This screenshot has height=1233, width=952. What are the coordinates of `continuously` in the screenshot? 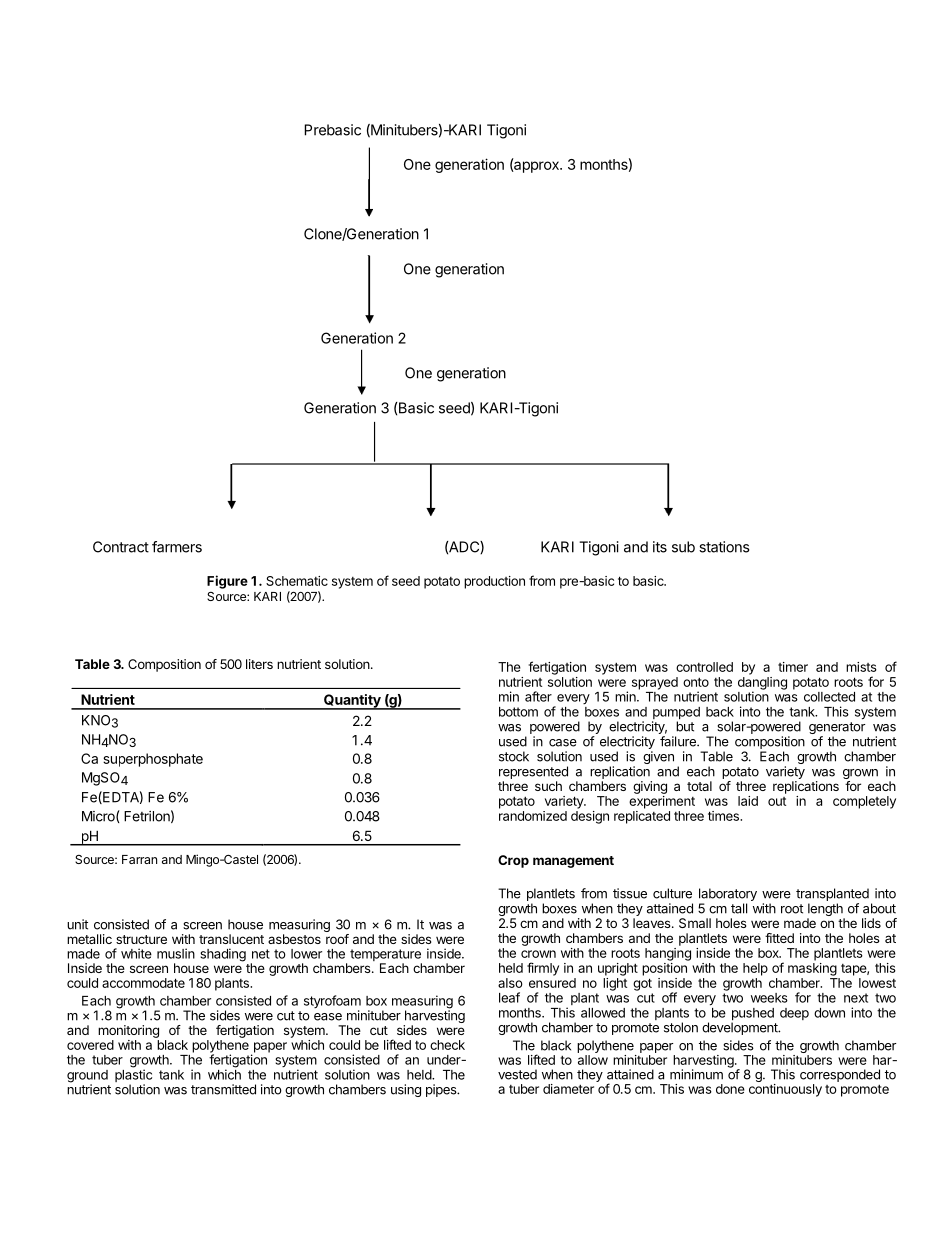 It's located at (785, 1090).
